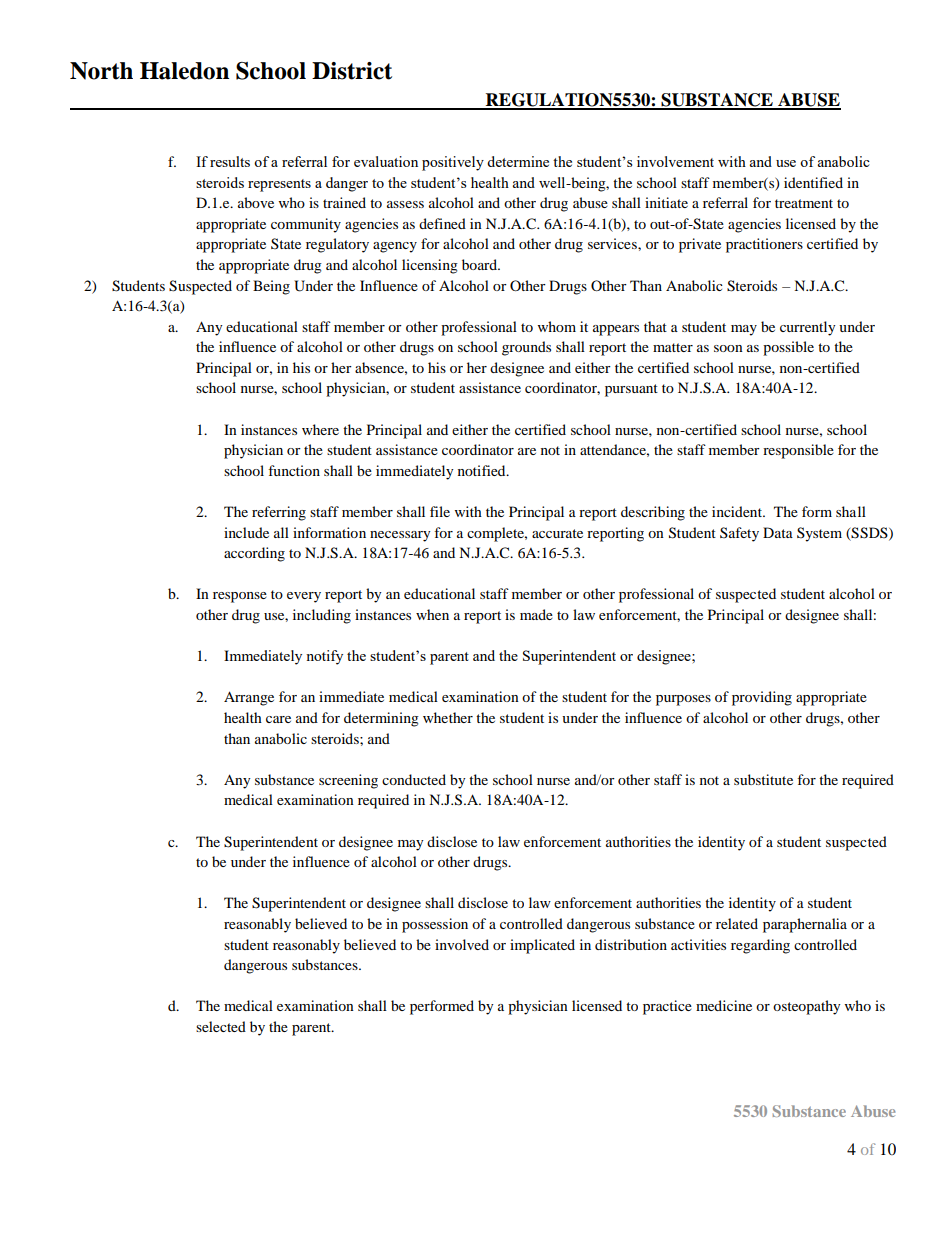 This page has width=952, height=1233. What do you see at coordinates (440, 511) in the page?
I see `file` at bounding box center [440, 511].
